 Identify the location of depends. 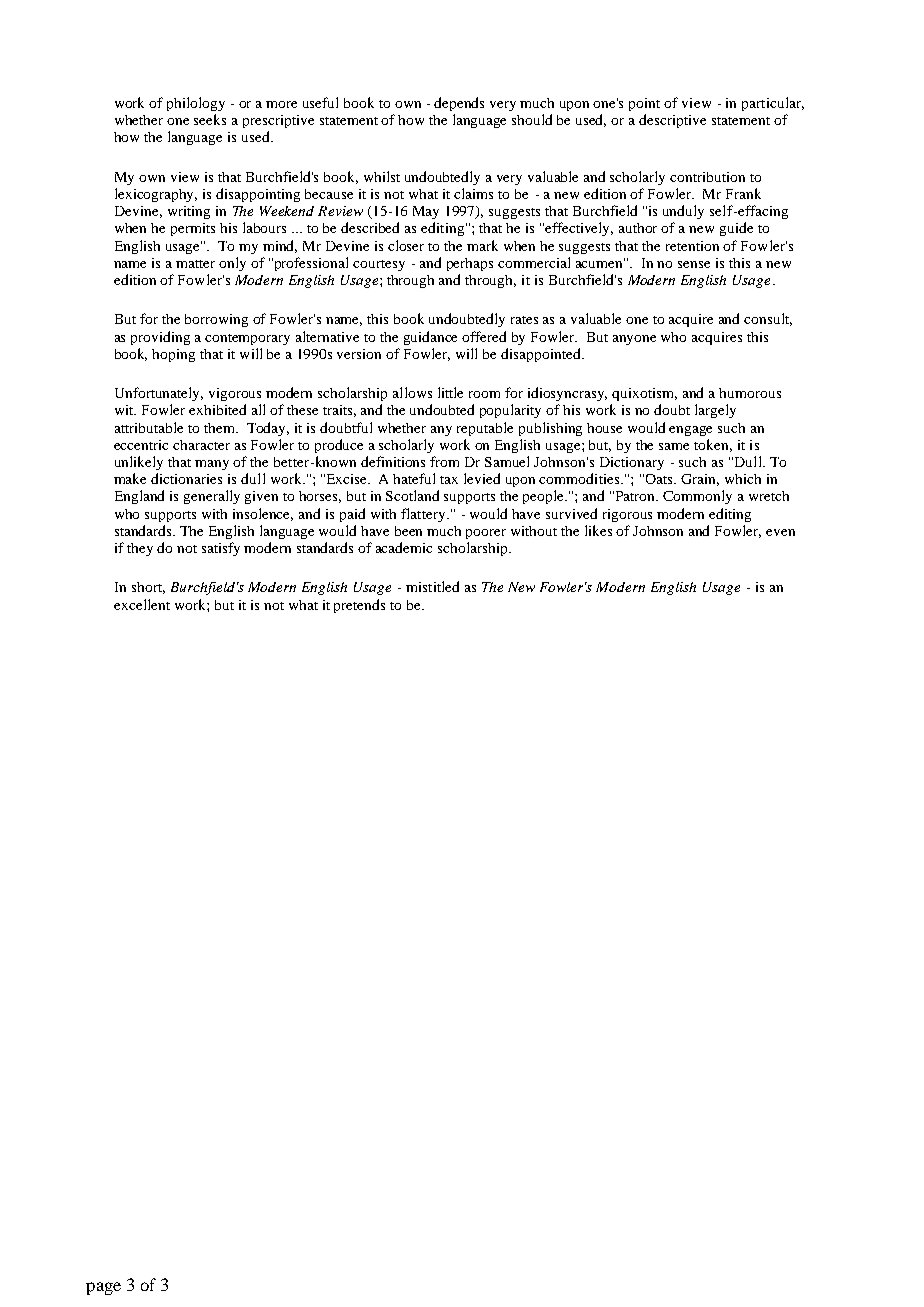
(459, 104).
